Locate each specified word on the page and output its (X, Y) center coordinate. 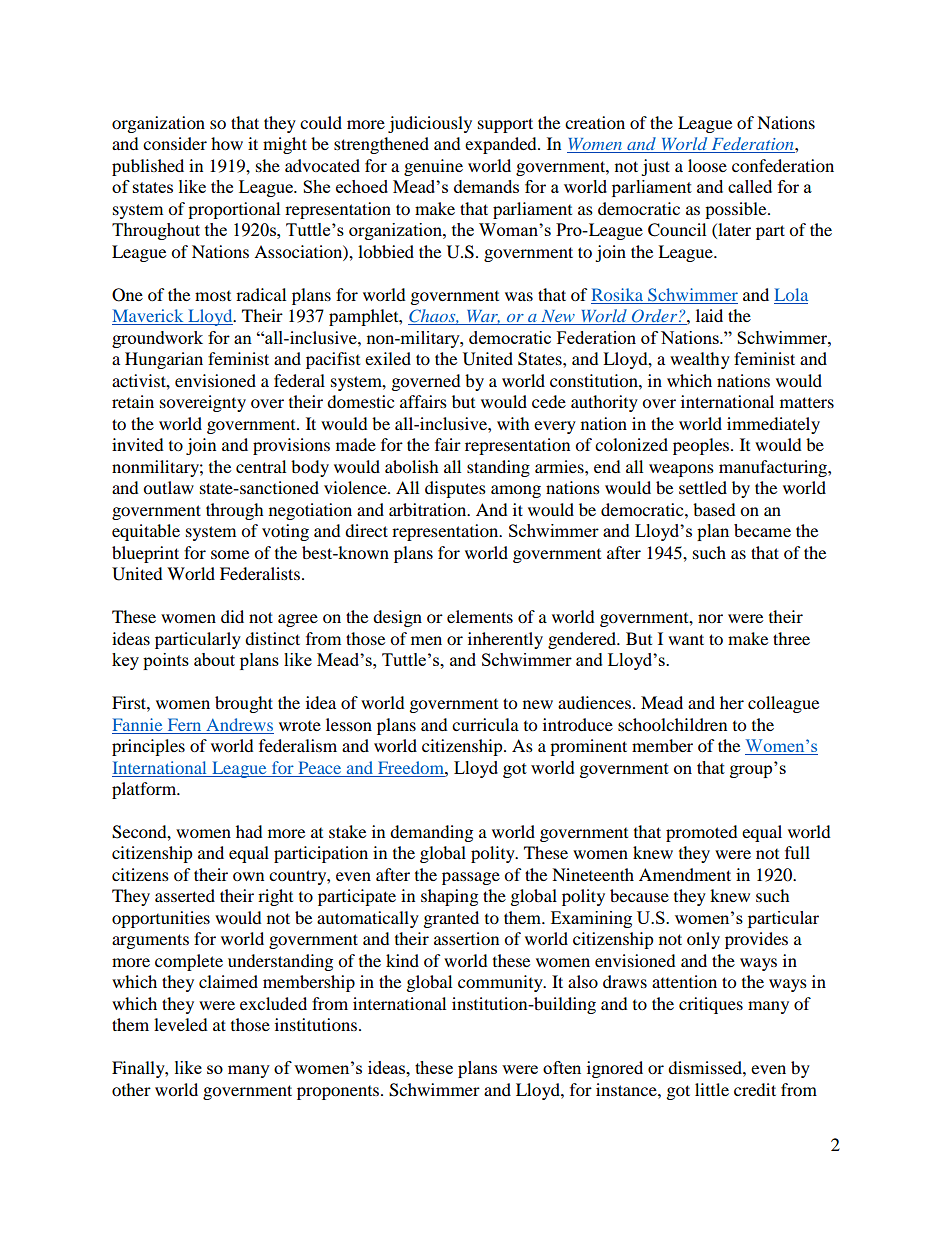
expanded (502, 145)
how (227, 143)
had (249, 831)
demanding (431, 833)
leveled (181, 1024)
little (712, 1089)
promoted (702, 833)
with (513, 423)
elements (480, 616)
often (562, 1067)
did (232, 616)
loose (707, 165)
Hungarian (164, 360)
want (686, 639)
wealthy (700, 360)
